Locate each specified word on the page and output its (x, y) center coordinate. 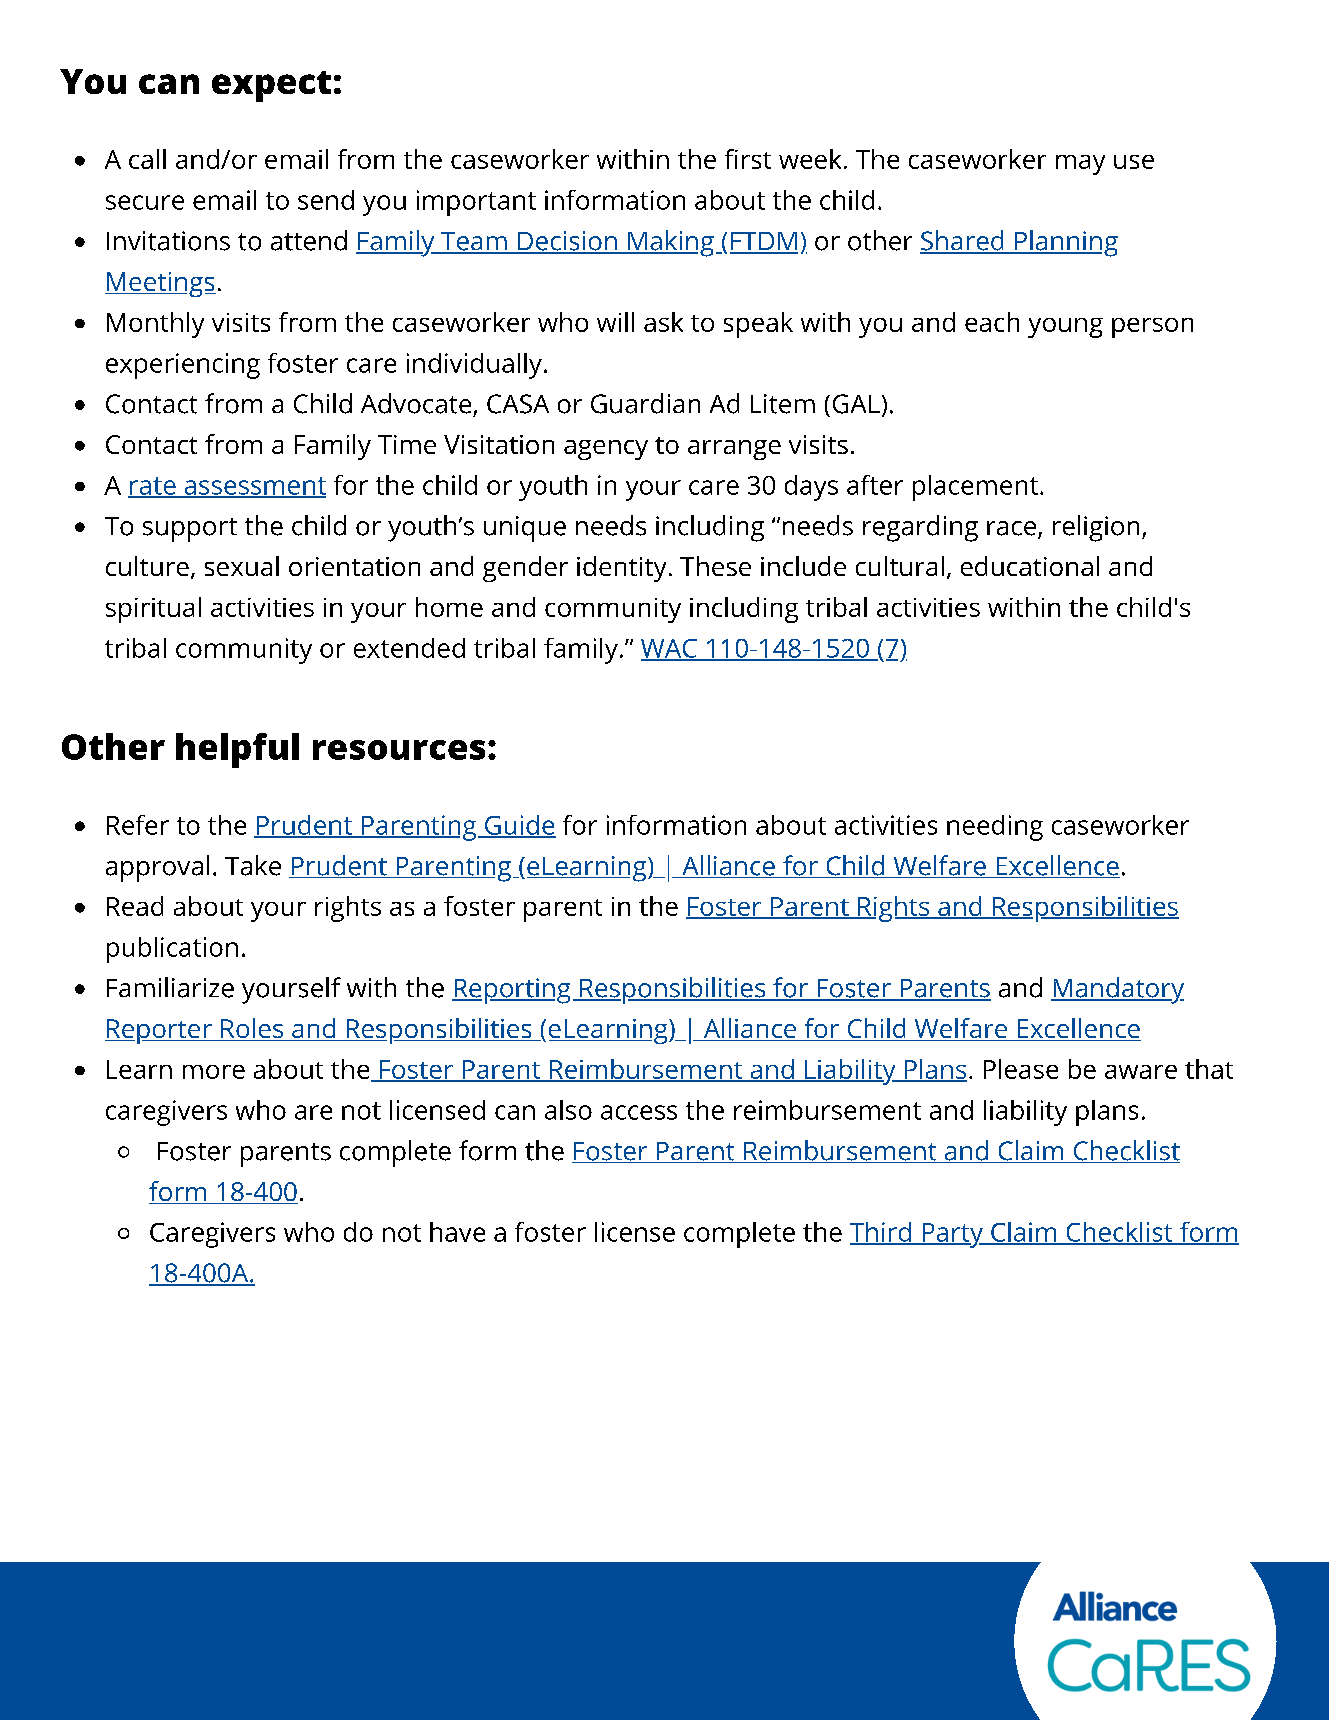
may (1080, 165)
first (748, 159)
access (639, 1112)
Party (952, 1235)
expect (271, 86)
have (457, 1232)
